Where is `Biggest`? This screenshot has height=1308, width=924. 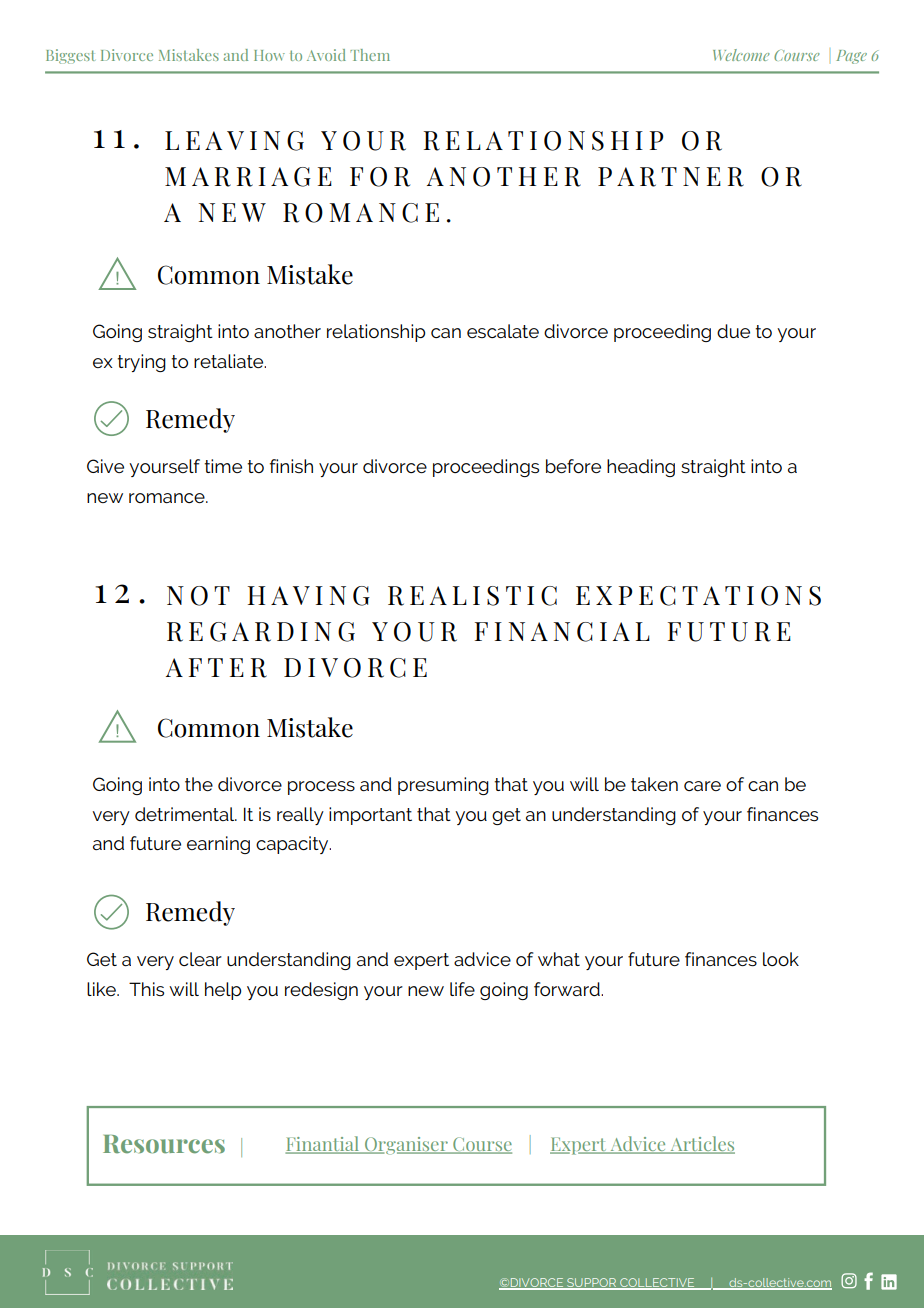
Biggest is located at coordinates (70, 56).
